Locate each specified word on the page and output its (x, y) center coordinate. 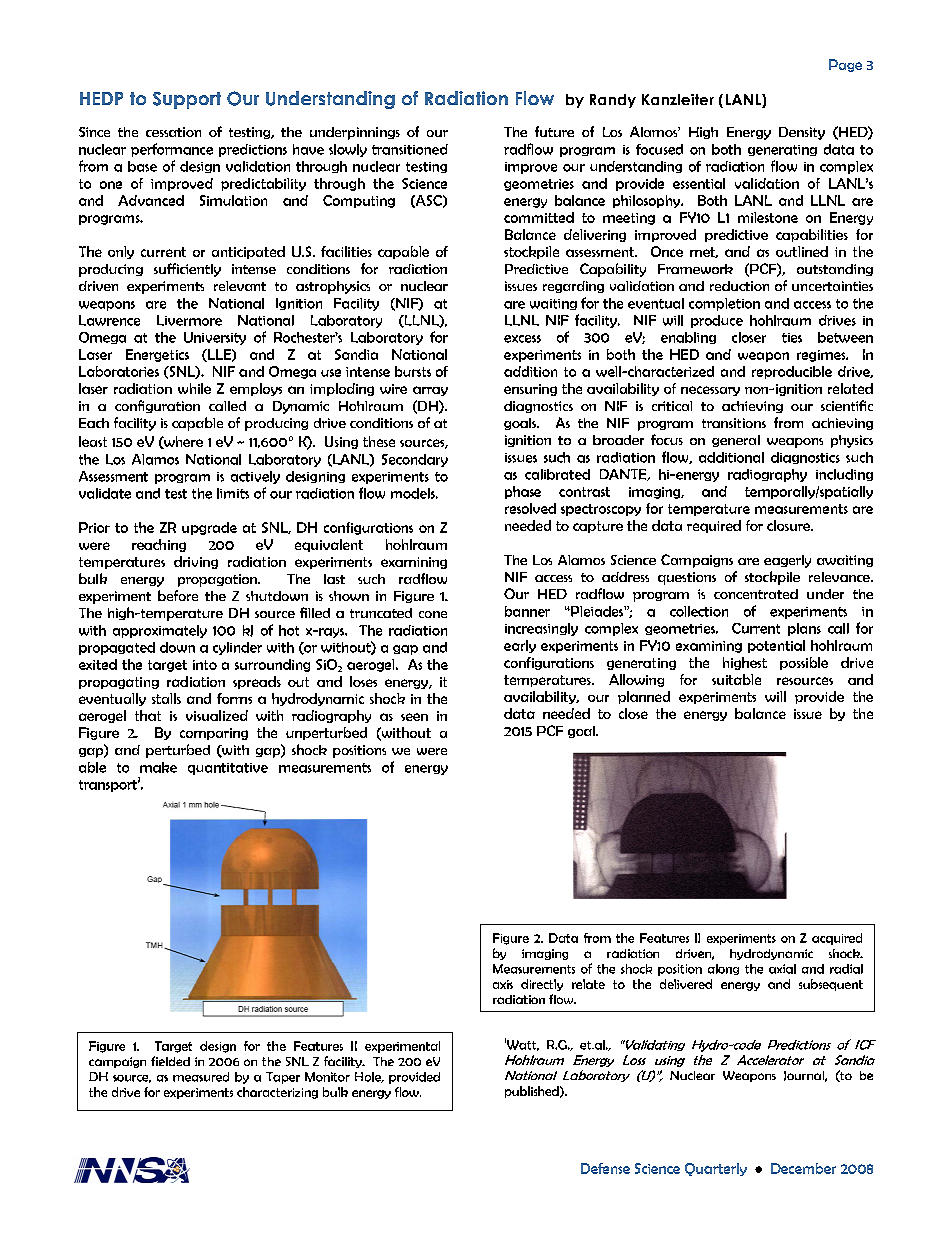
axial (782, 969)
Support (187, 100)
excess (522, 339)
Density (802, 133)
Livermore (189, 320)
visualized (217, 715)
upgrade (209, 528)
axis (503, 984)
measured (201, 1077)
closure (790, 525)
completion (724, 304)
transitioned (410, 149)
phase (523, 492)
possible (804, 663)
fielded (170, 1061)
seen (414, 717)
